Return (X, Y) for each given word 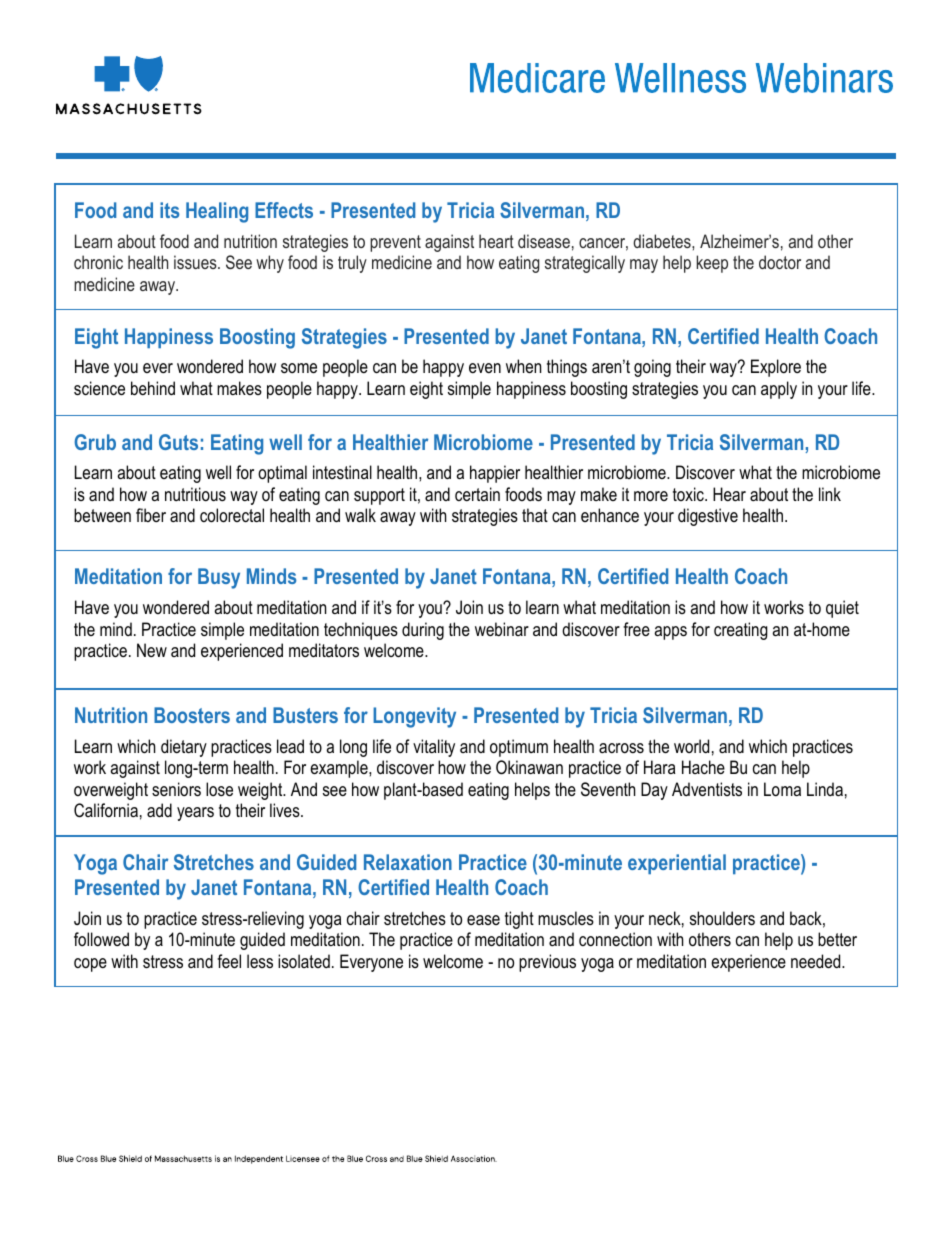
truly (352, 264)
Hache (703, 767)
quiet (842, 609)
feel (229, 961)
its (169, 210)
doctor (780, 262)
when (523, 366)
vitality (434, 748)
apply (779, 390)
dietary (184, 748)
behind (153, 388)
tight (519, 920)
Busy (219, 578)
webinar (502, 629)
